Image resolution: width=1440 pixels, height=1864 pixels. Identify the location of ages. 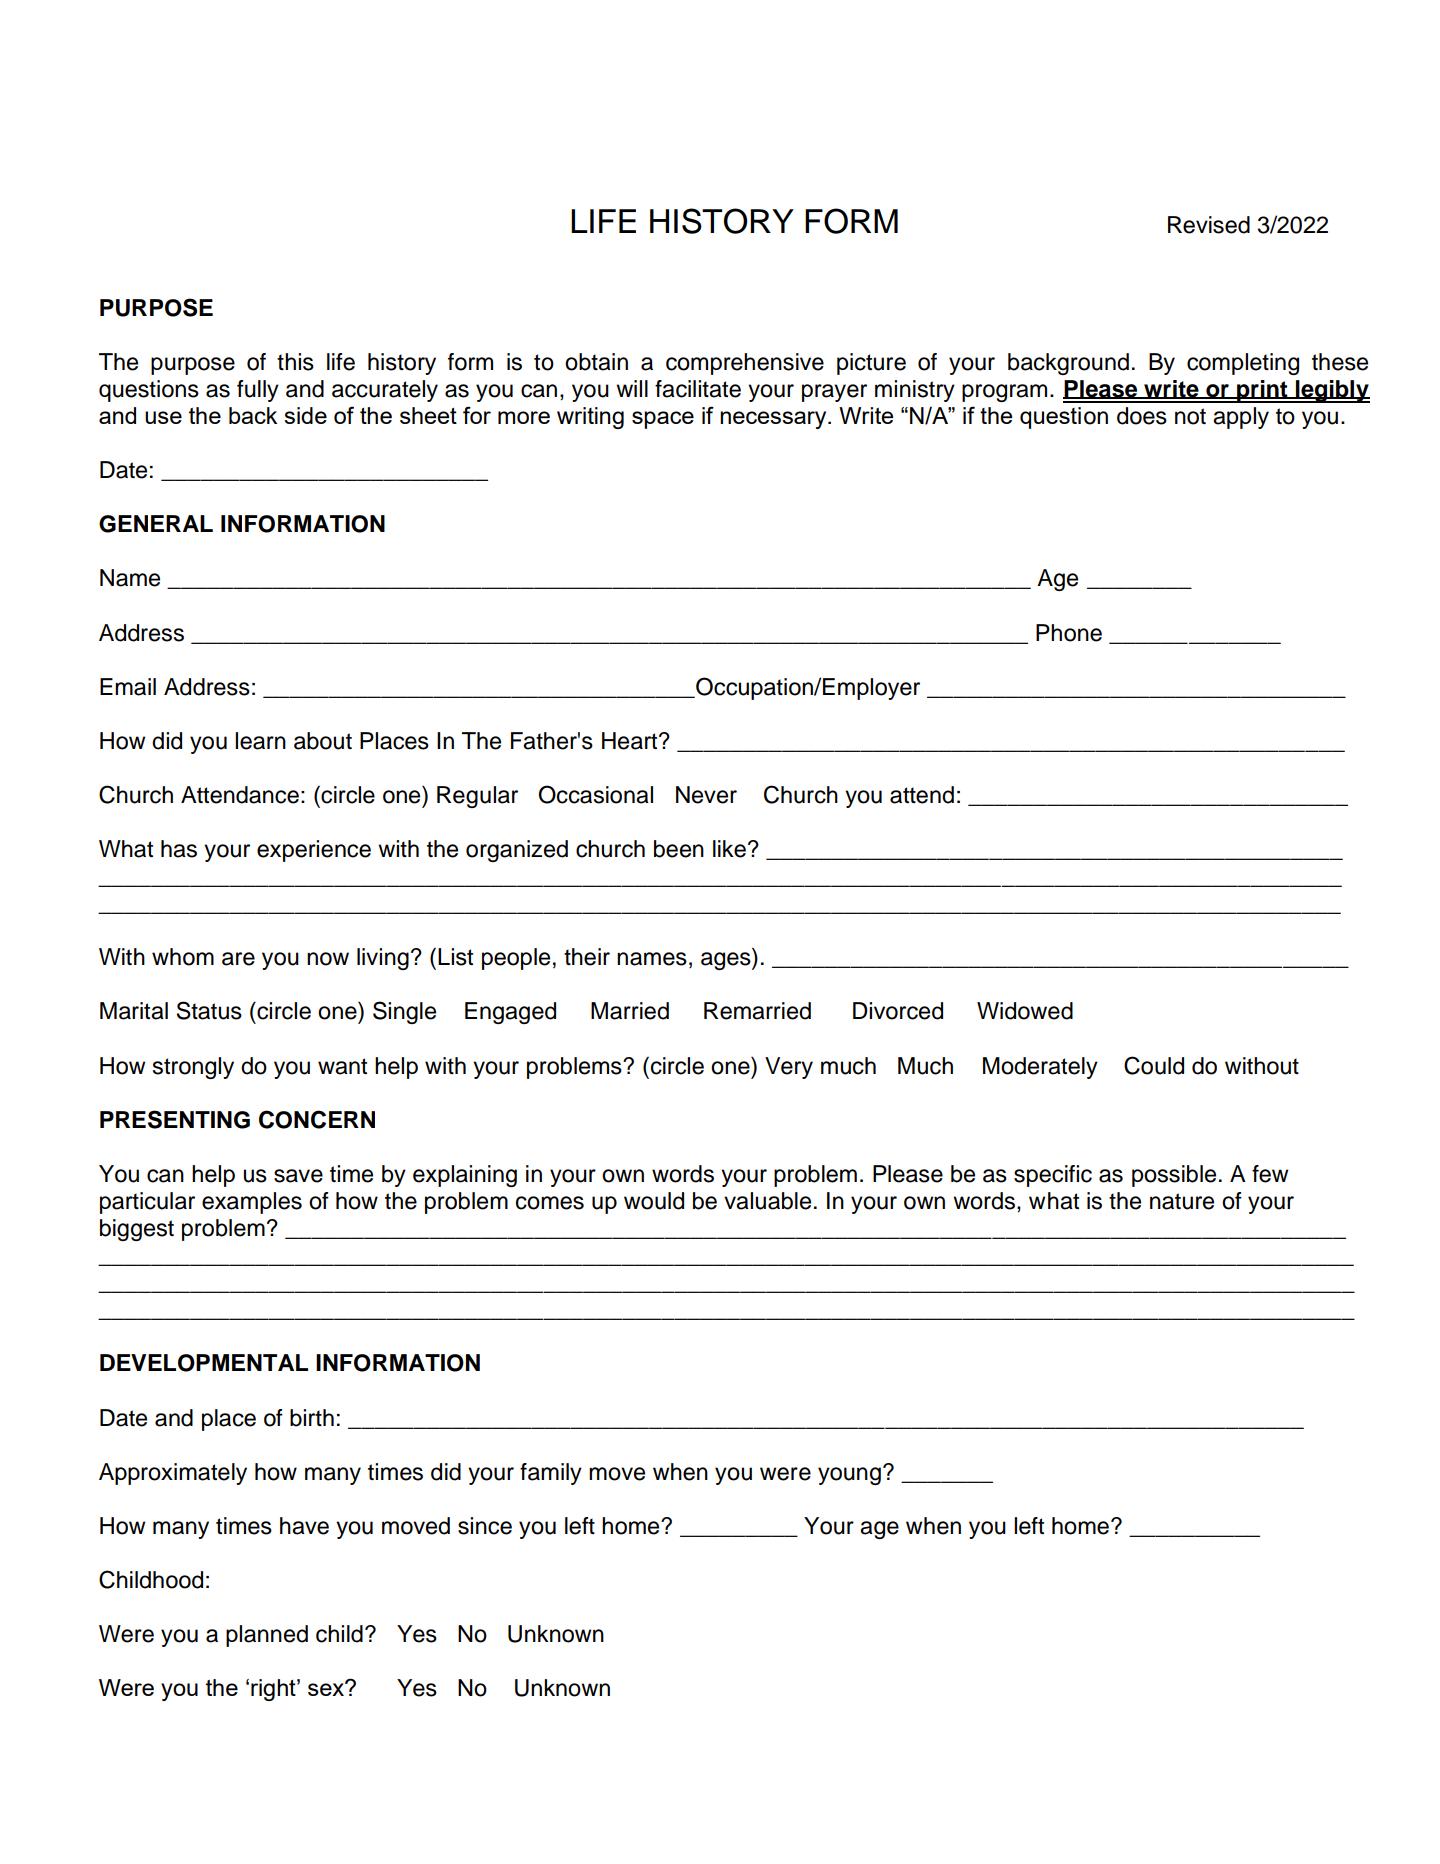
(727, 961).
